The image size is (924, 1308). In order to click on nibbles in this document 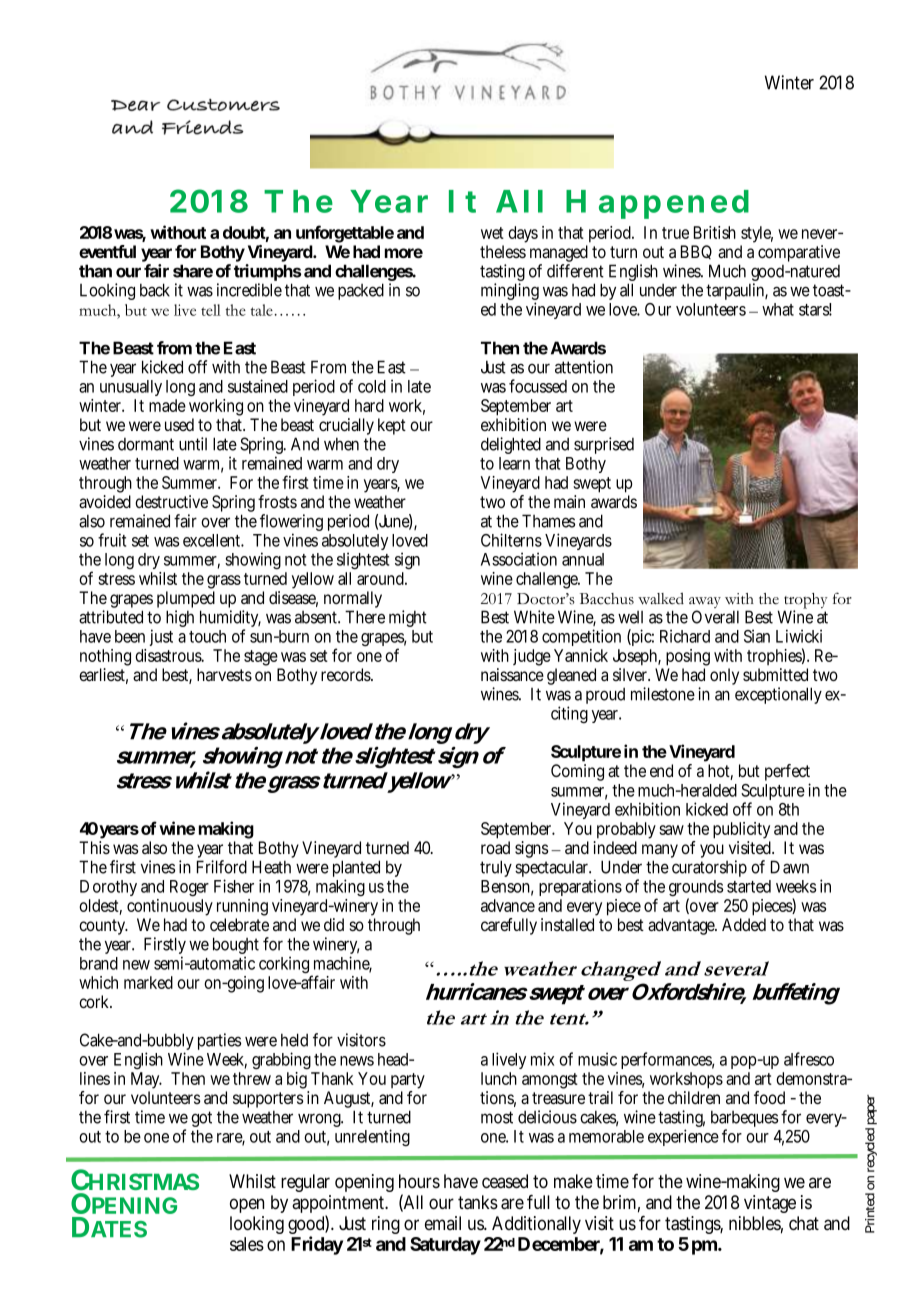, I will do `click(756, 1224)`.
